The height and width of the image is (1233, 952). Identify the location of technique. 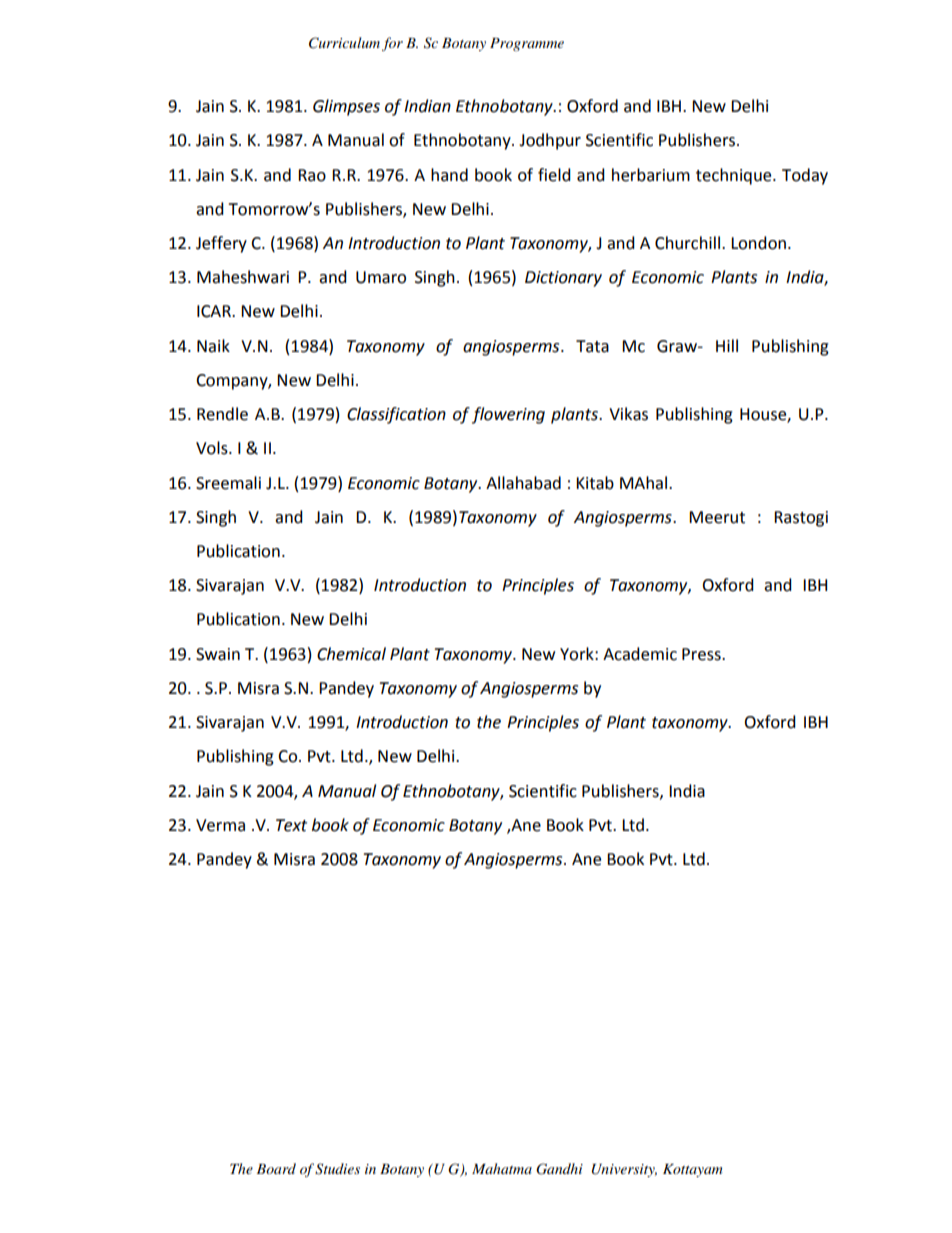
(735, 176).
